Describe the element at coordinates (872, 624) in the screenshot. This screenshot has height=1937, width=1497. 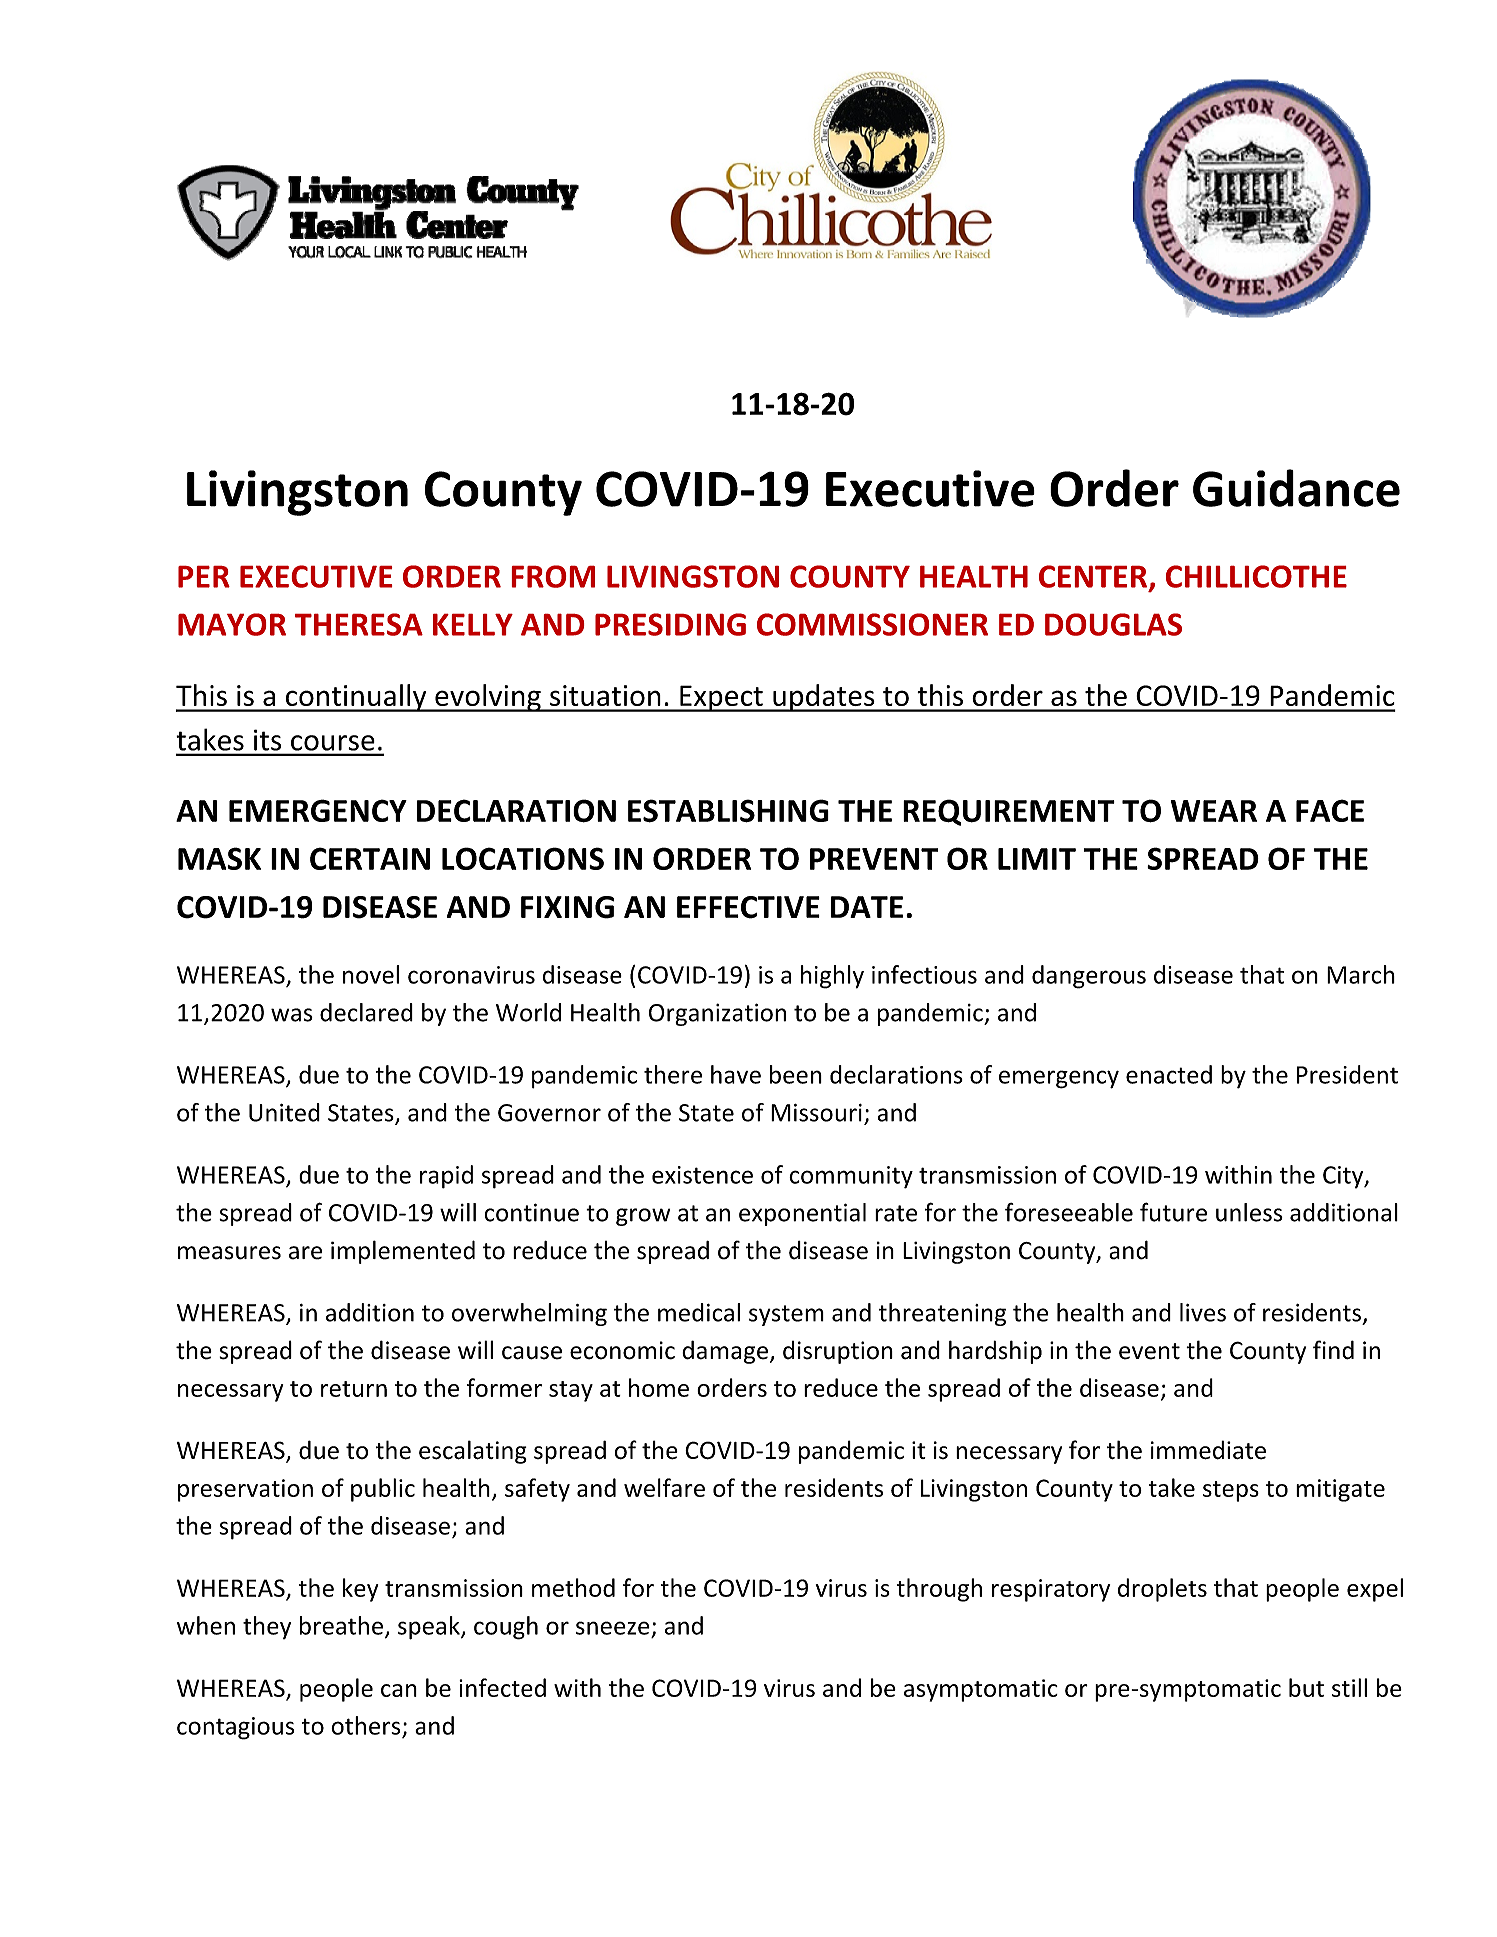
I see `COMMISSIONER` at that location.
